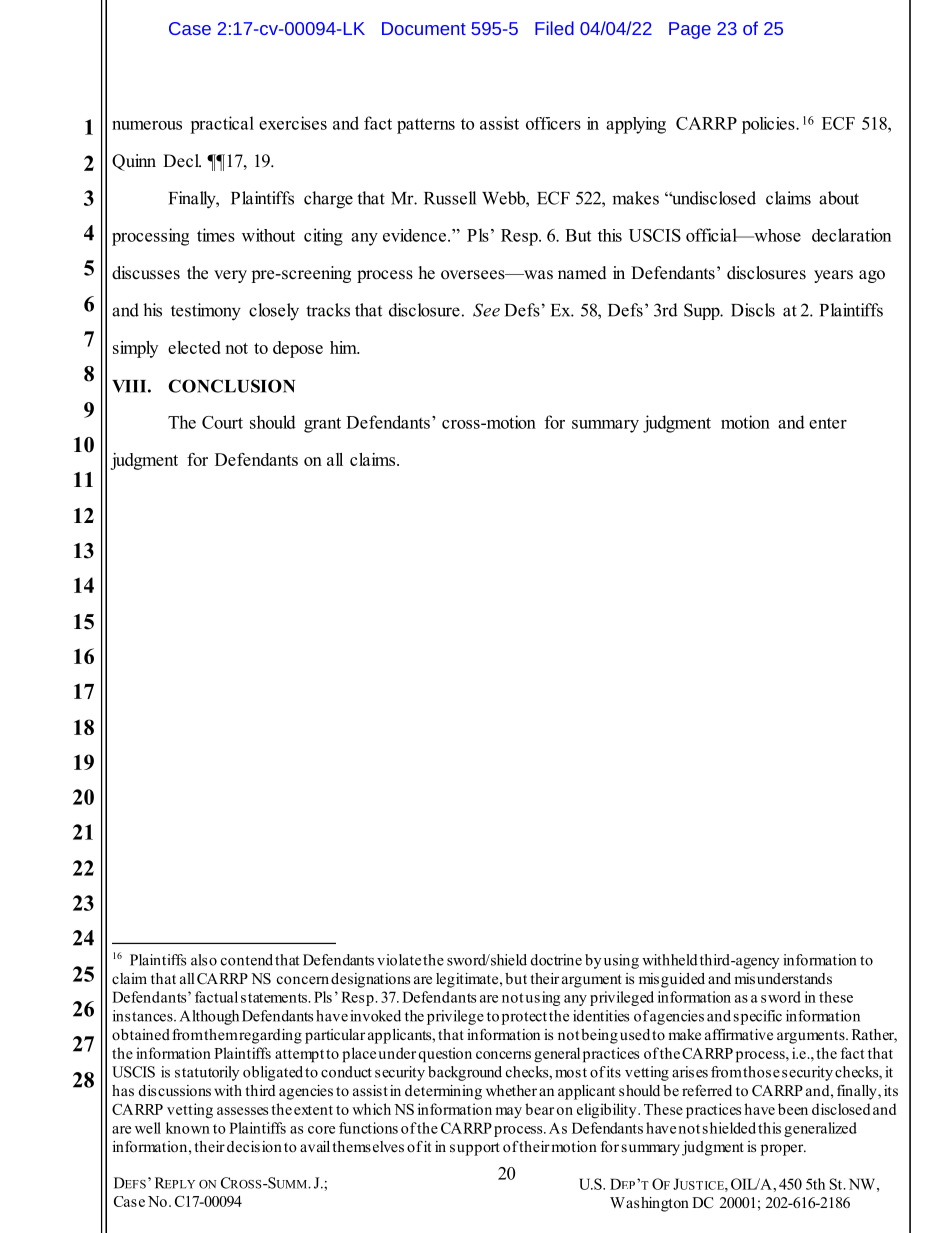 The width and height of the image is (952, 1233). What do you see at coordinates (828, 423) in the image?
I see `enter` at bounding box center [828, 423].
